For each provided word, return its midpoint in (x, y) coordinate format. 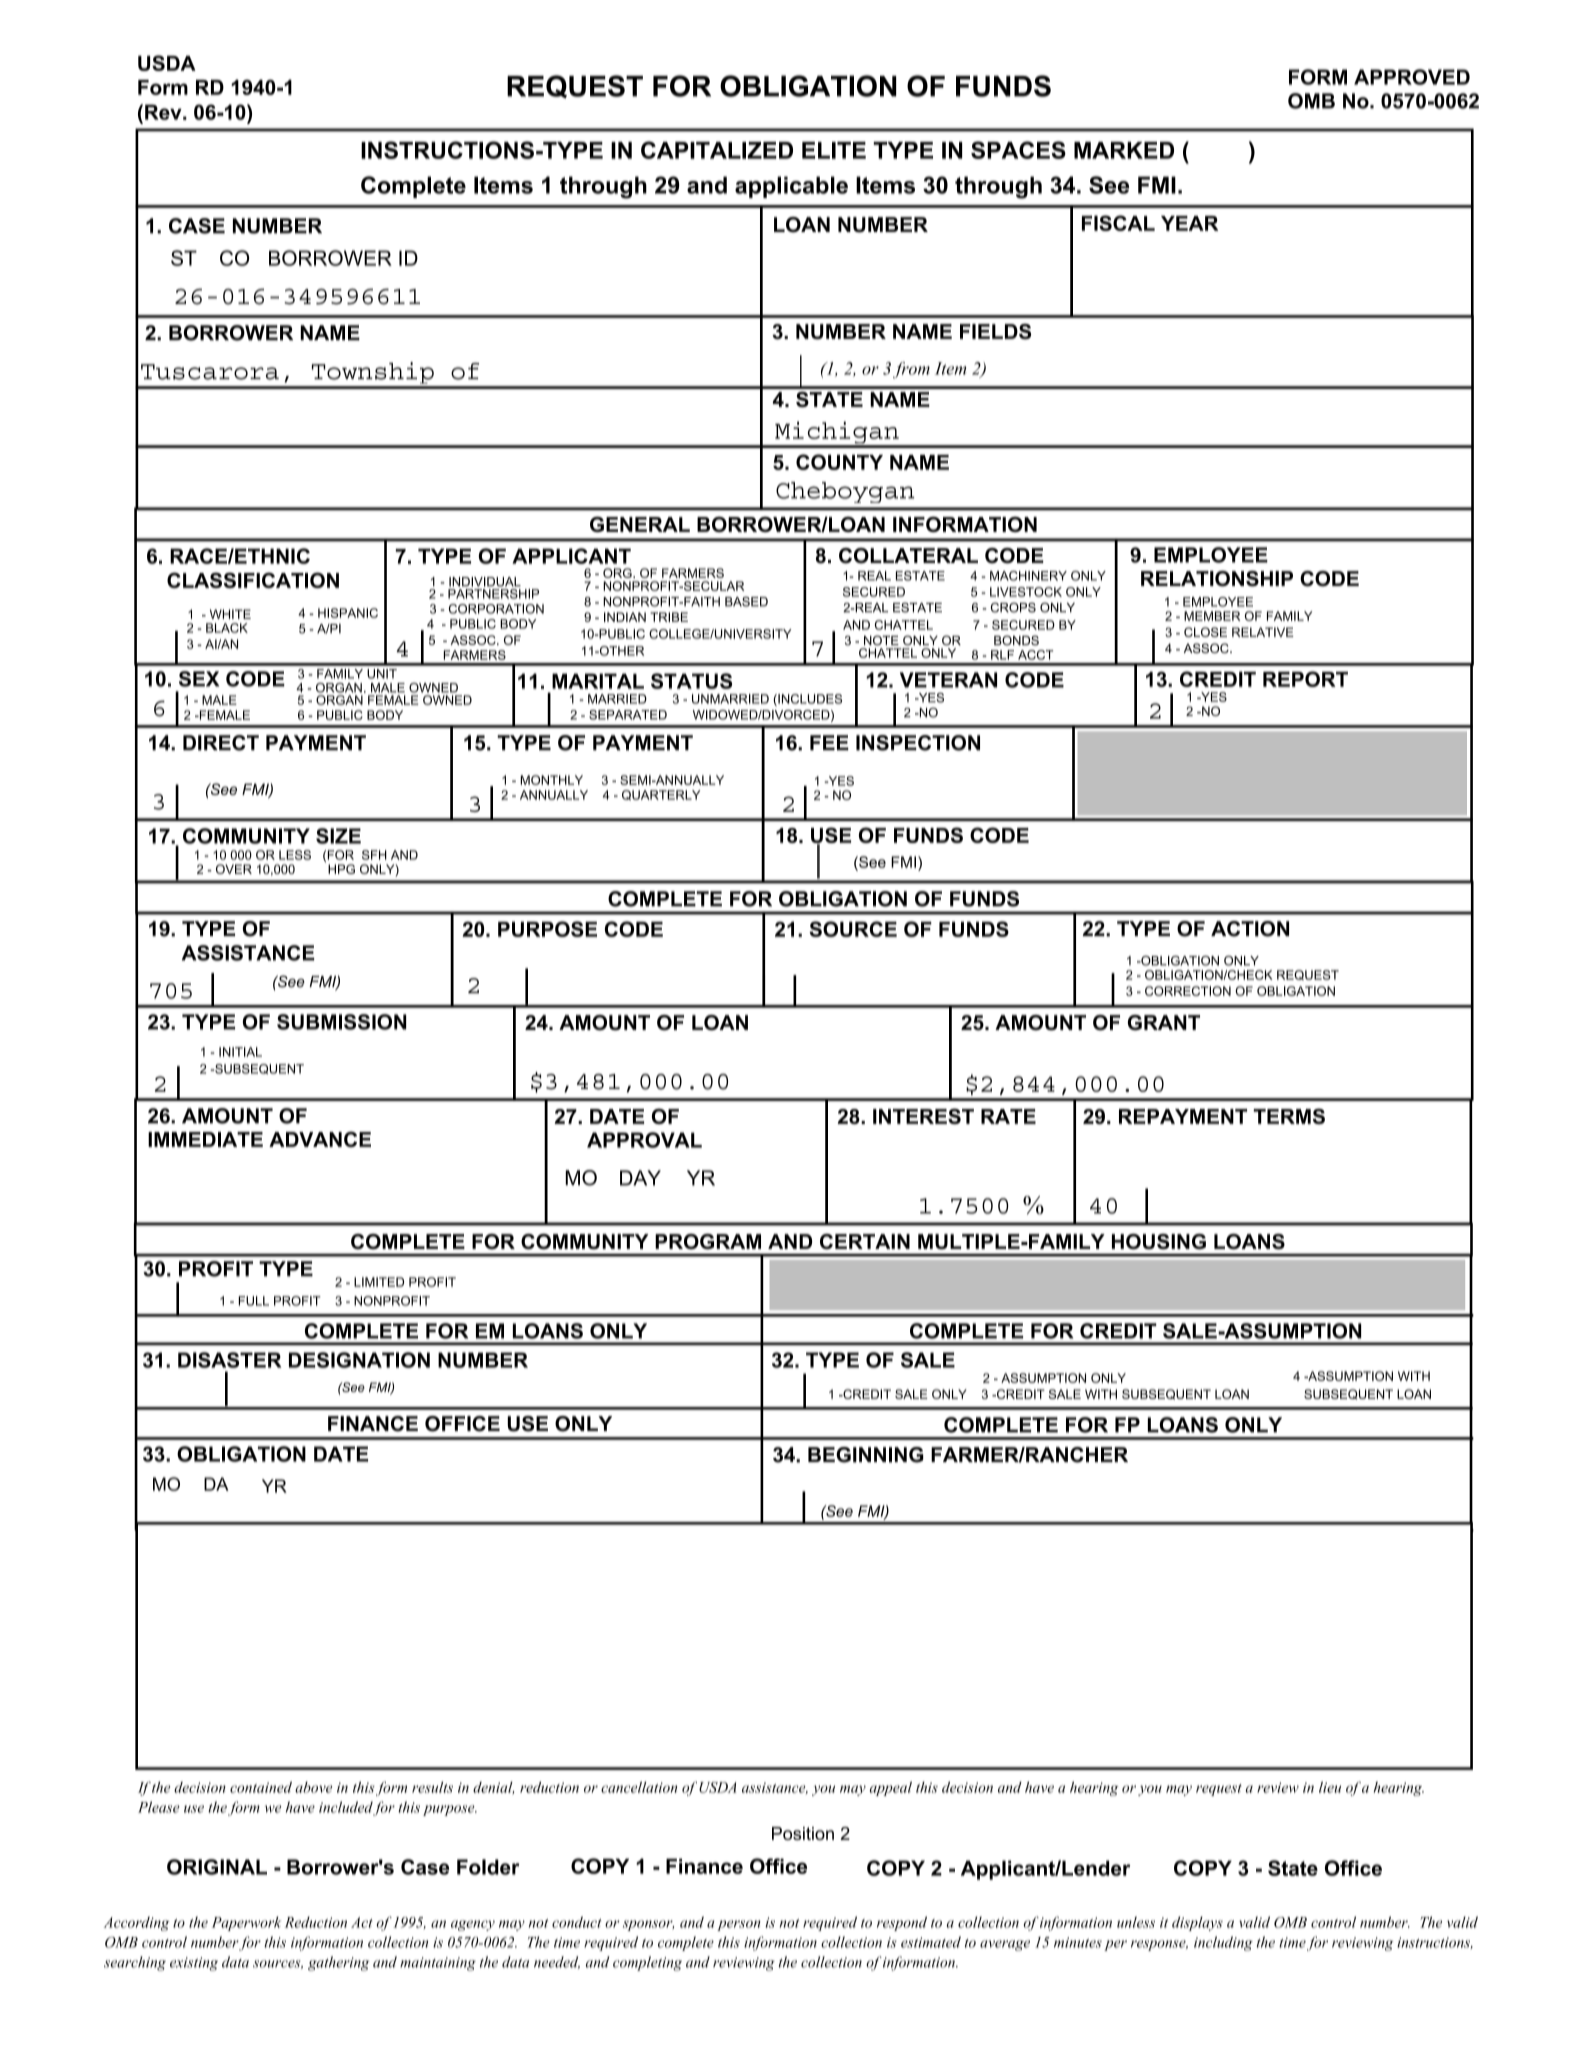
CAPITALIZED (717, 150)
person (739, 1925)
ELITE (834, 150)
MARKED (1124, 150)
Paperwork (246, 1923)
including (1223, 1943)
